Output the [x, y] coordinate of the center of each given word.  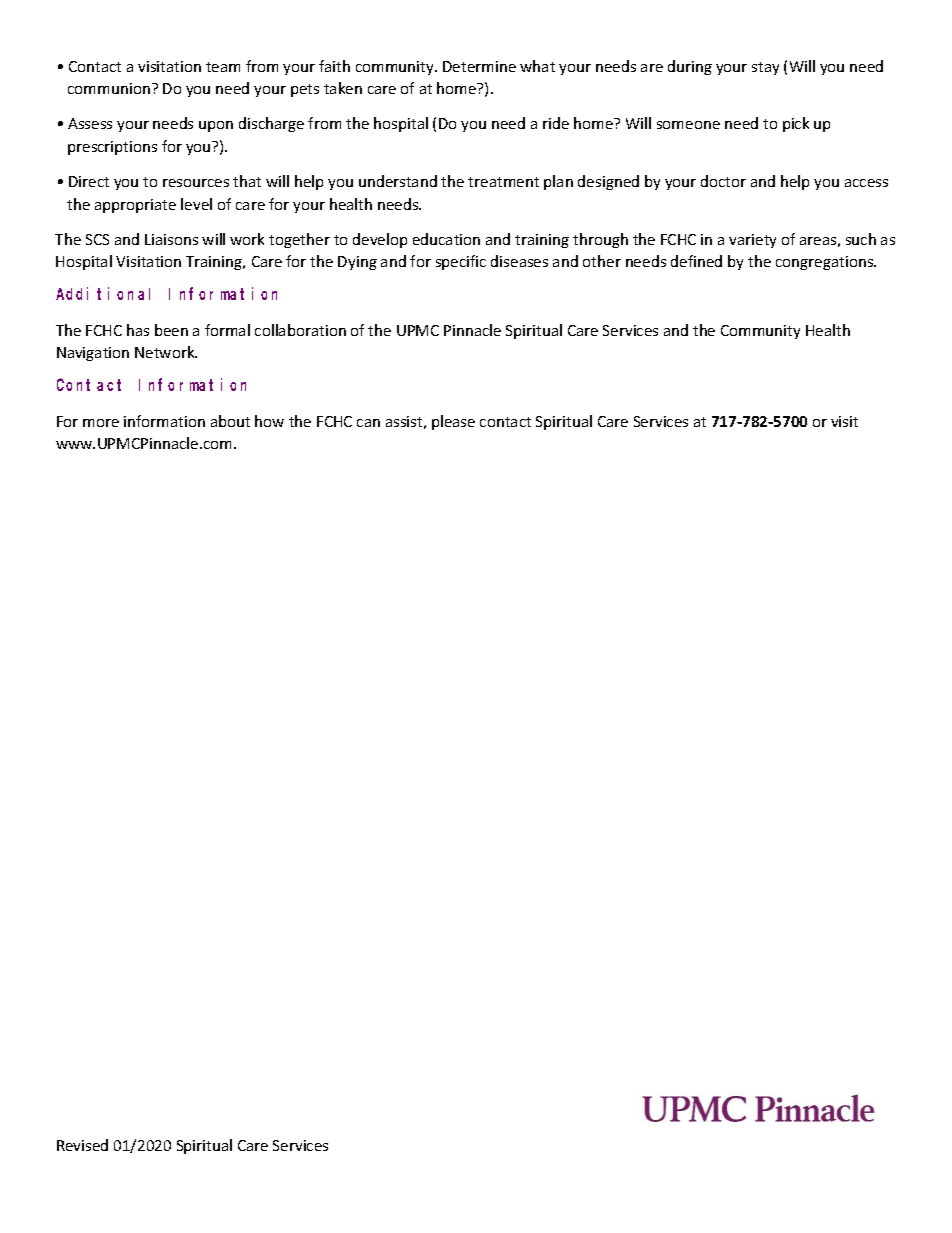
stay [765, 68]
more [101, 423]
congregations [826, 263]
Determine [479, 66]
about [230, 421]
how [269, 421]
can [368, 423]
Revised [82, 1145]
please [453, 422]
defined [696, 261]
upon [216, 126]
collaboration [300, 330]
